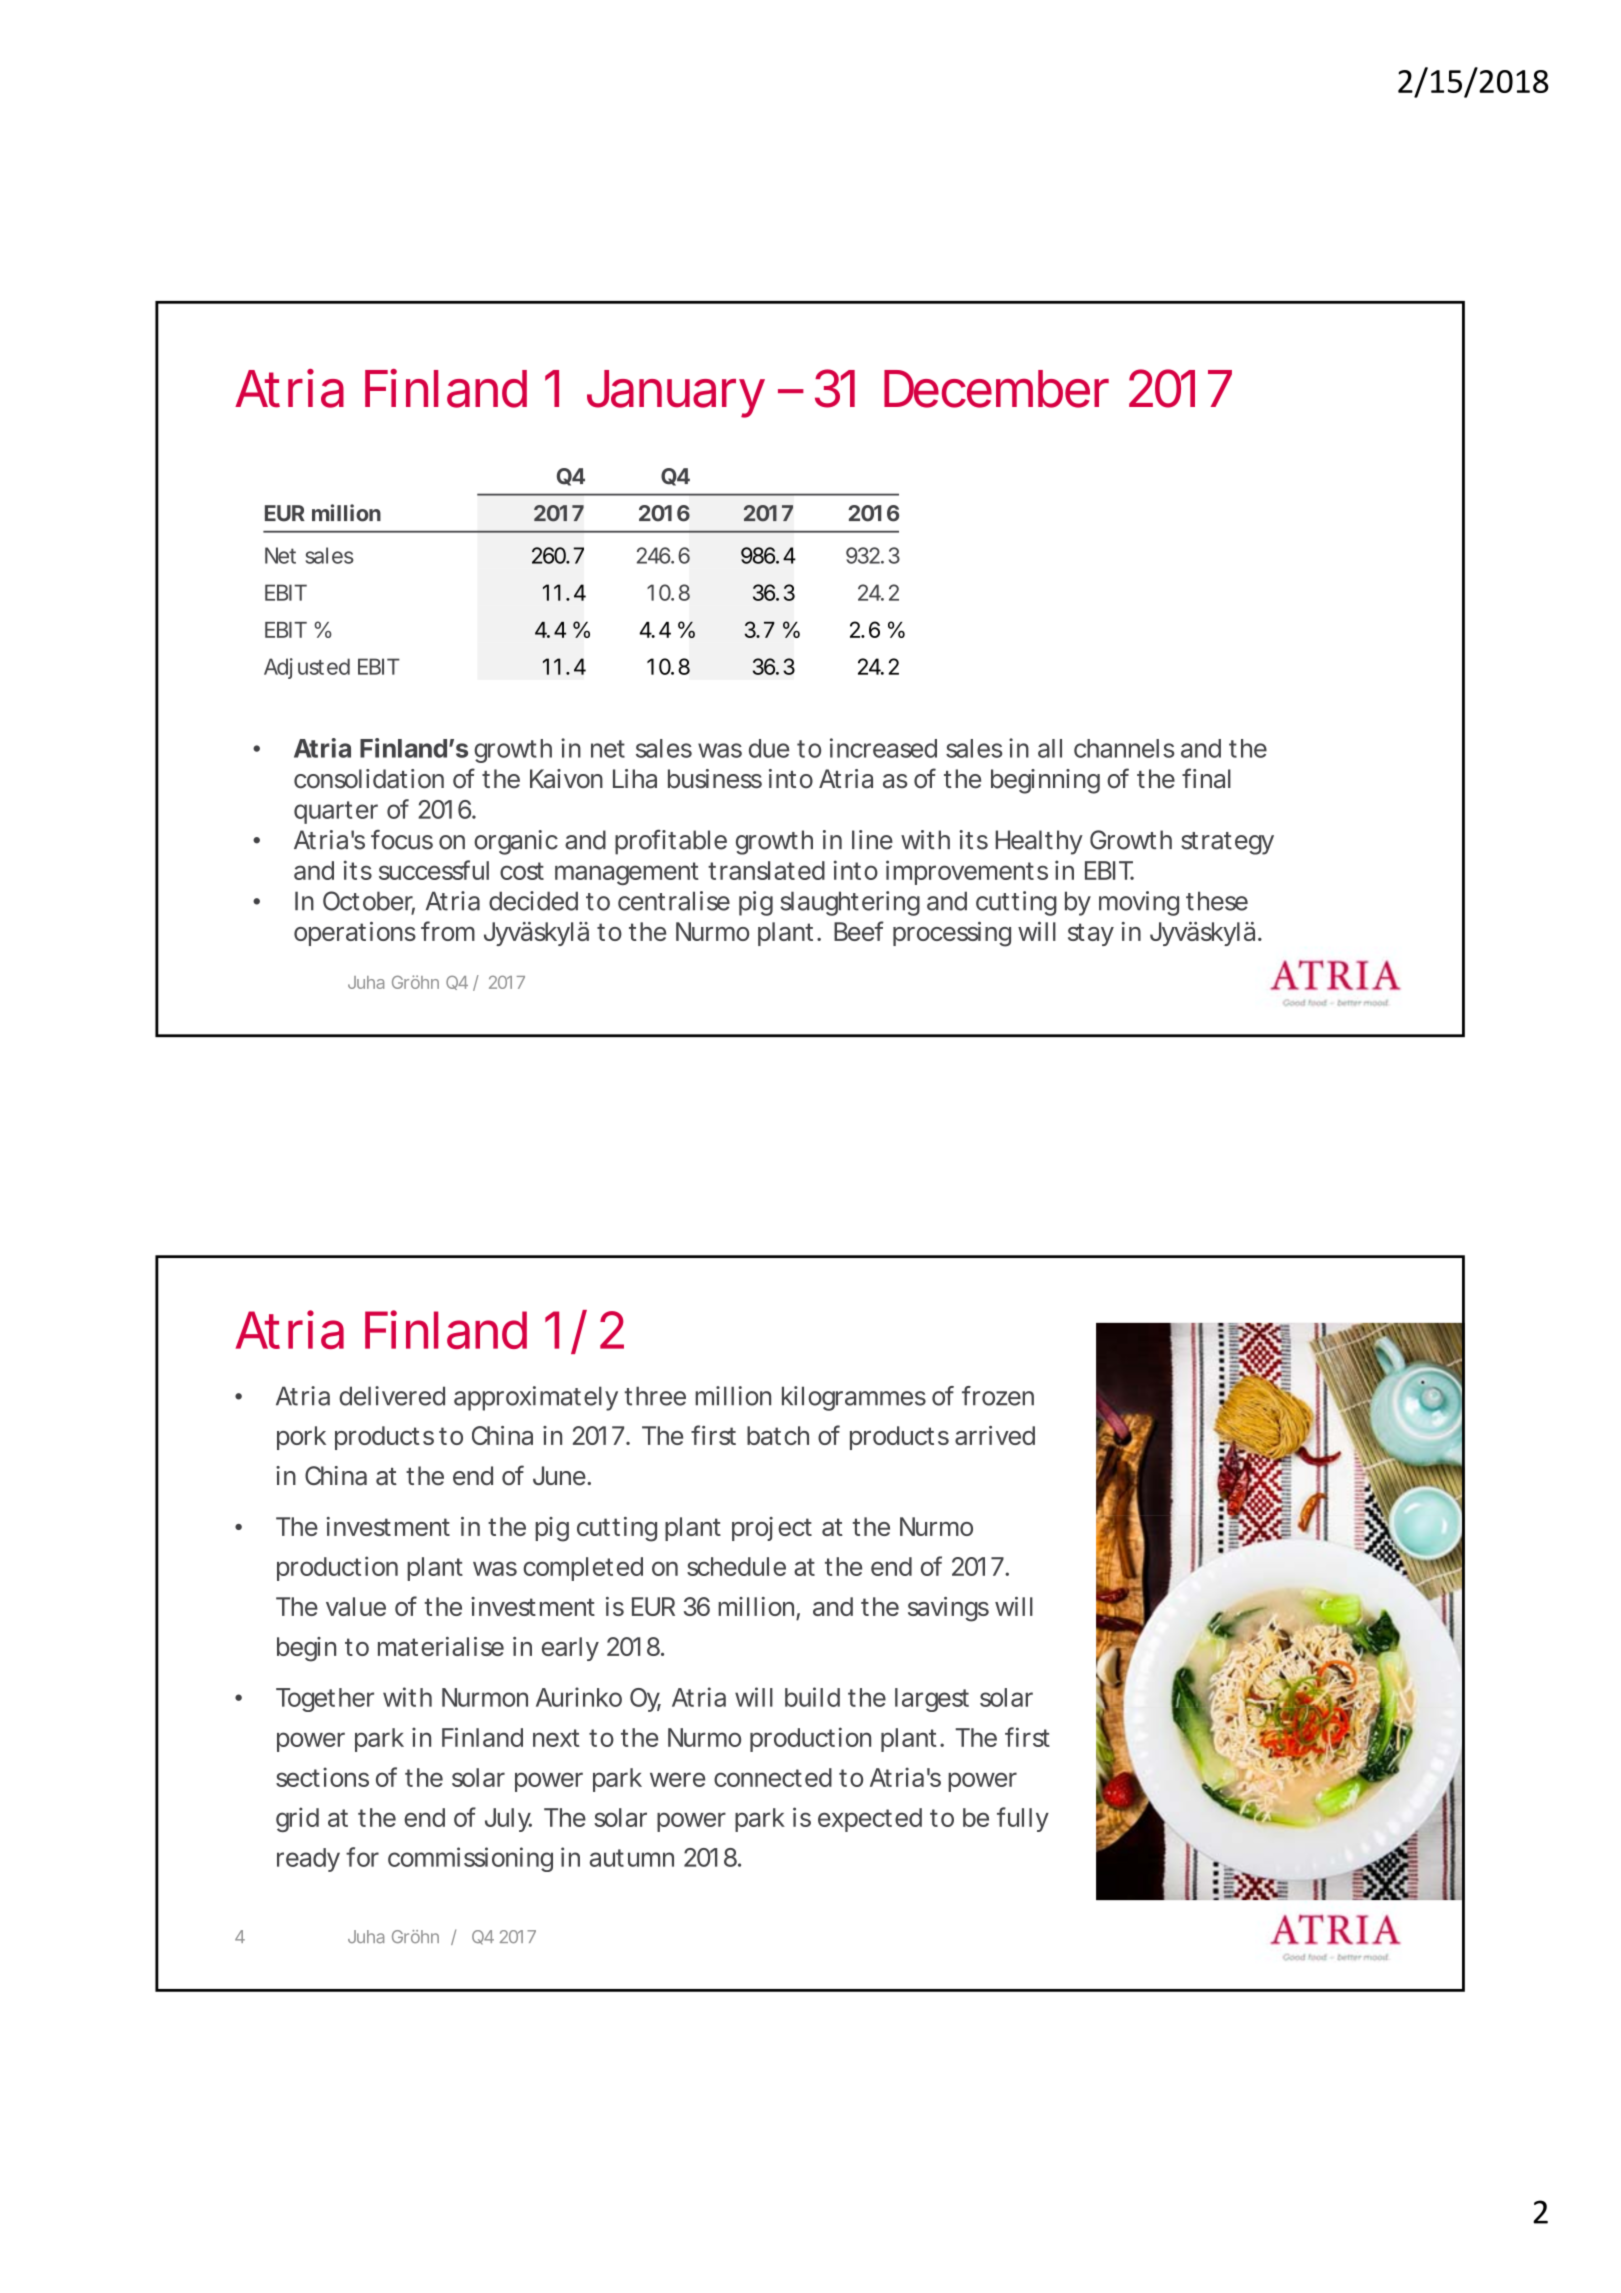  What do you see at coordinates (778, 1435) in the image?
I see `batch` at bounding box center [778, 1435].
